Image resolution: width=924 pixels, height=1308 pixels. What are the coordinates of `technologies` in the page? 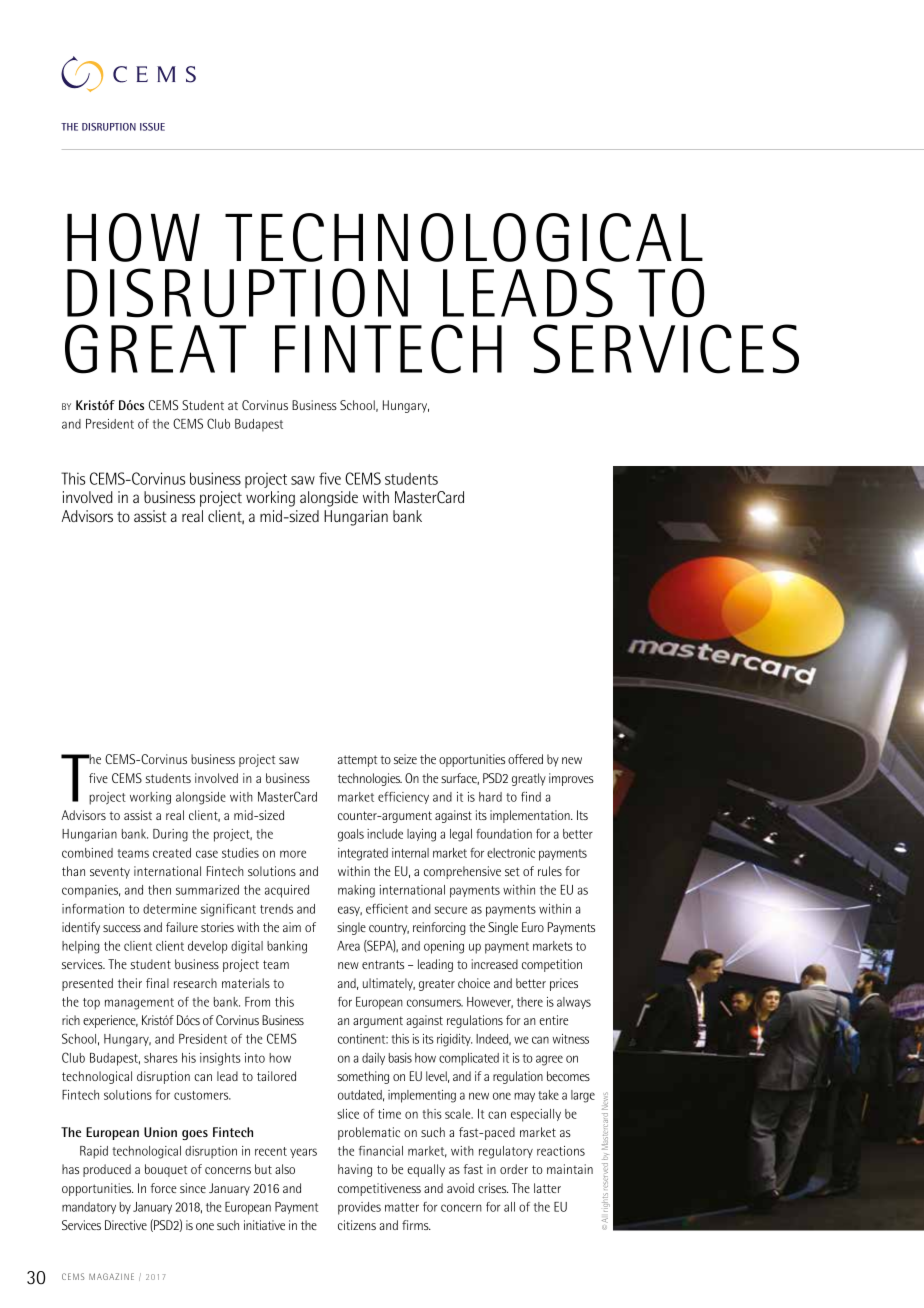 It's located at (370, 779).
